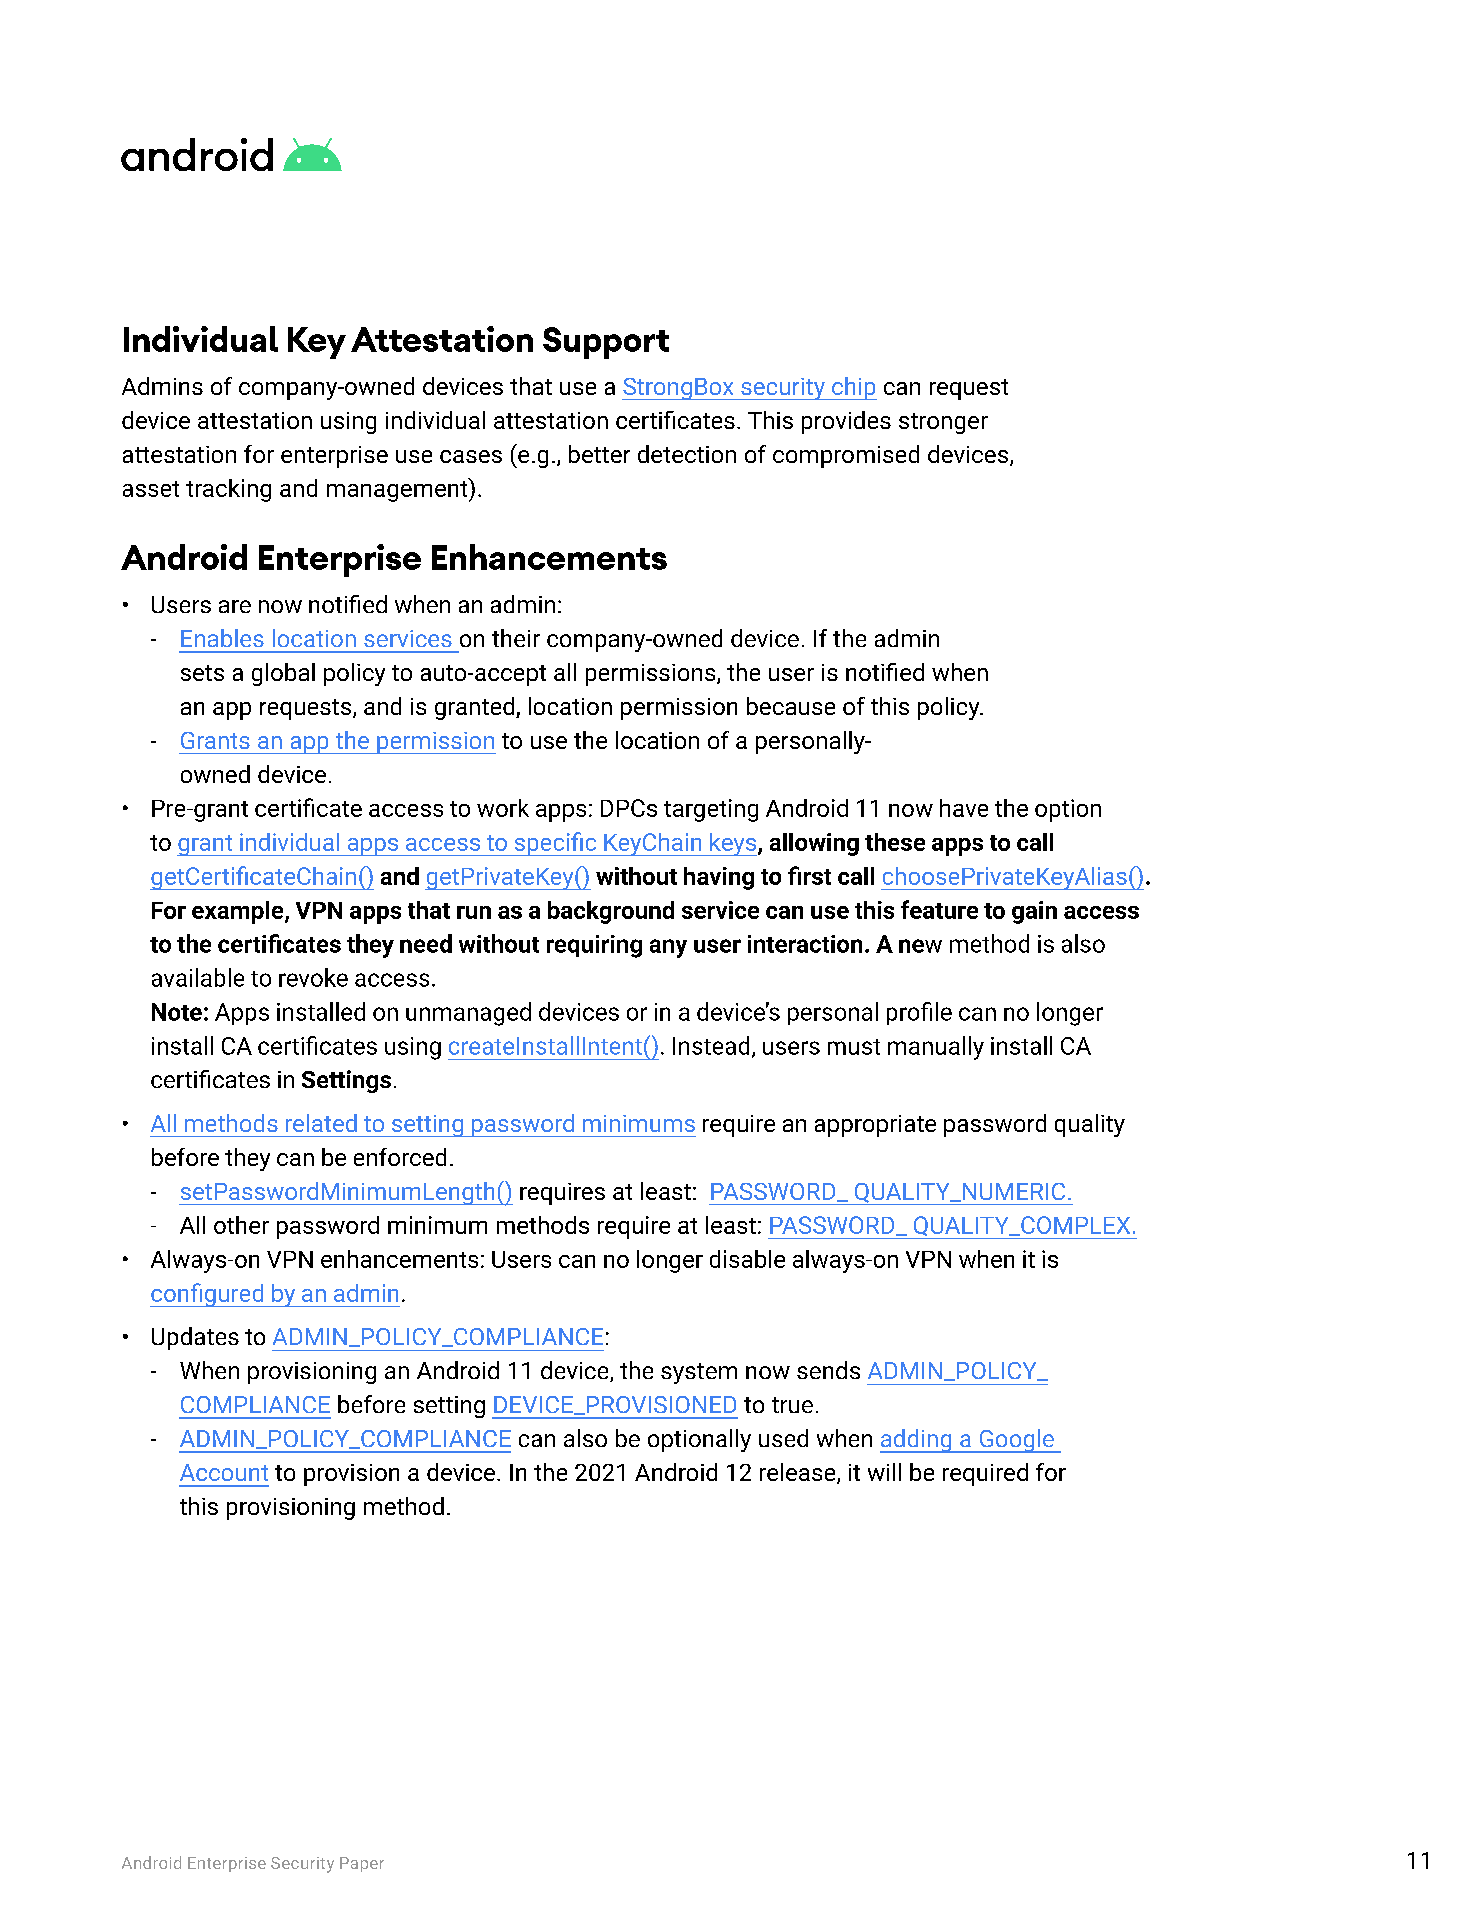 This image has width=1484, height=1920. What do you see at coordinates (964, 808) in the image?
I see `have` at bounding box center [964, 808].
